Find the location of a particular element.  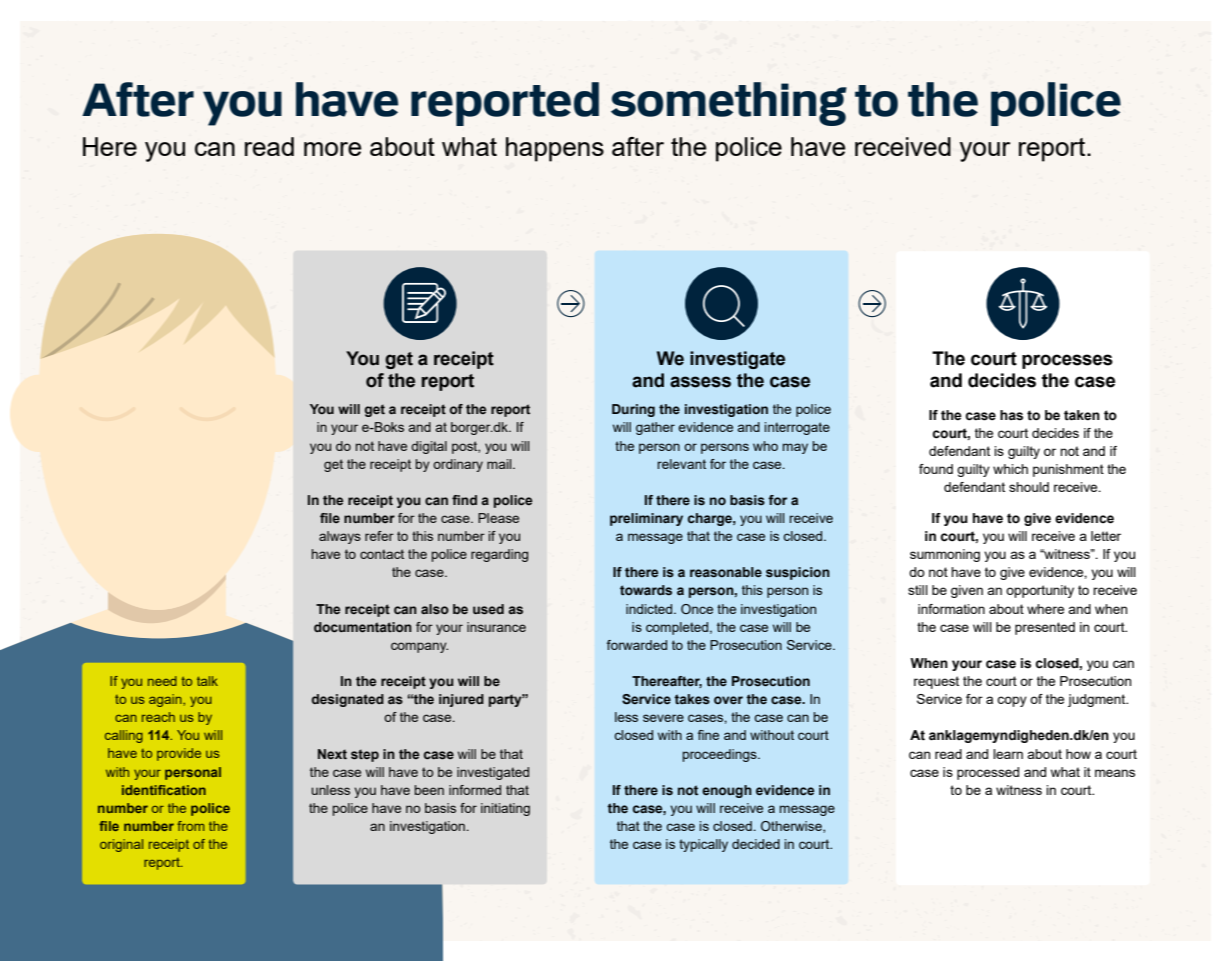

something is located at coordinates (729, 104).
